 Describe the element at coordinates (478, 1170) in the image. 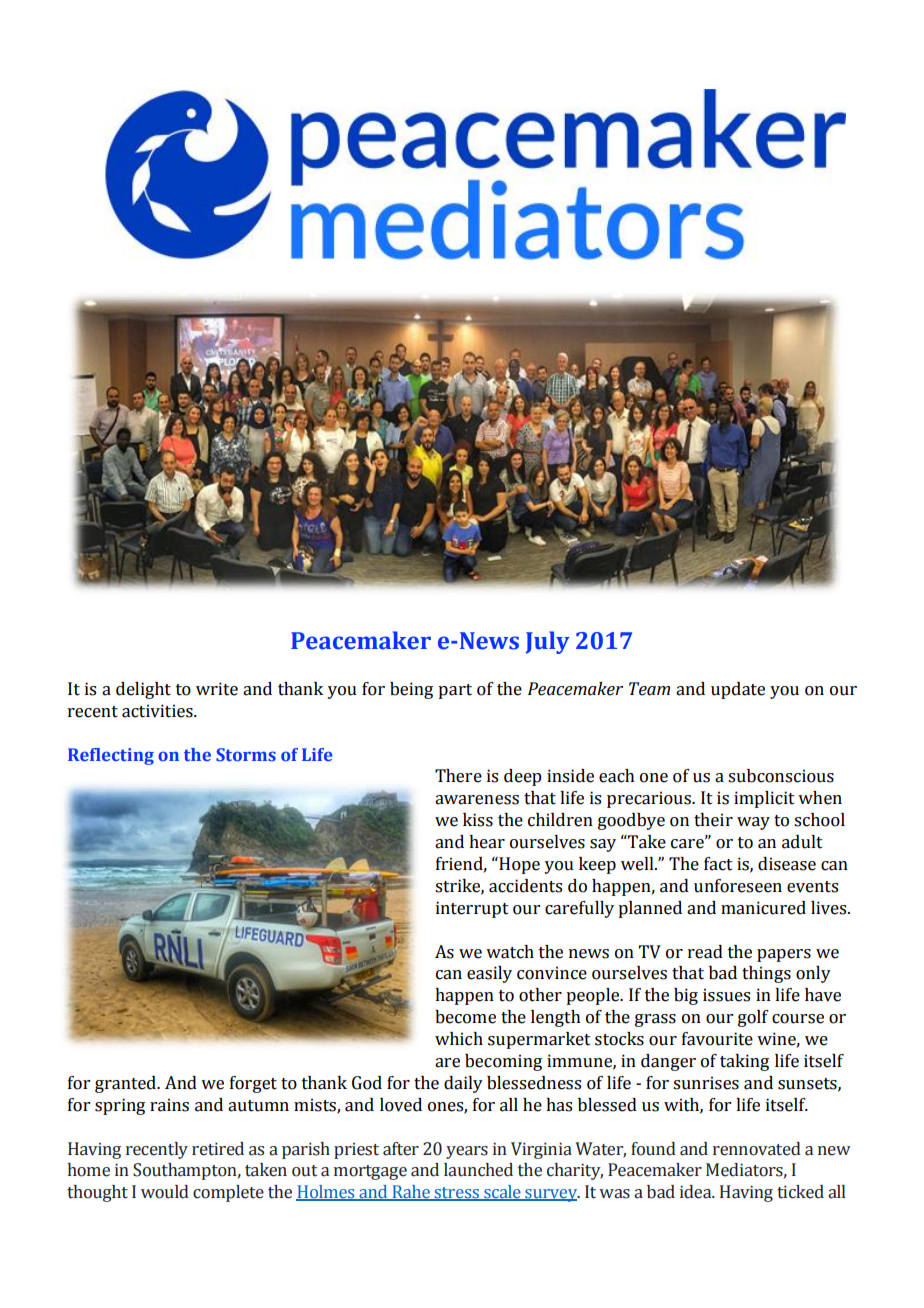

I see `launched` at that location.
